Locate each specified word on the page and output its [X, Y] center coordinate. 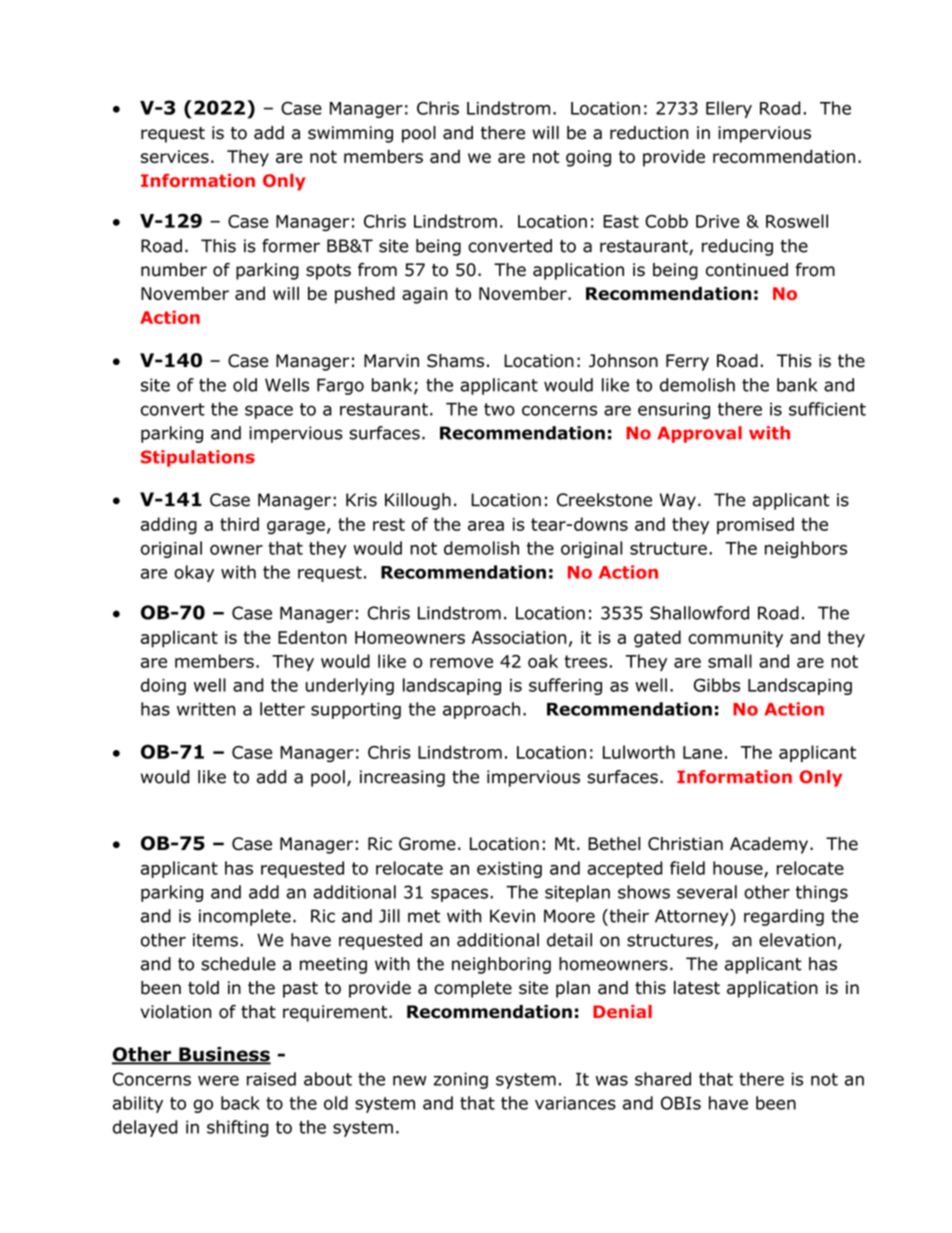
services [175, 156]
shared [663, 1079]
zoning [460, 1080]
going [588, 158]
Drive [717, 221]
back [240, 1103]
